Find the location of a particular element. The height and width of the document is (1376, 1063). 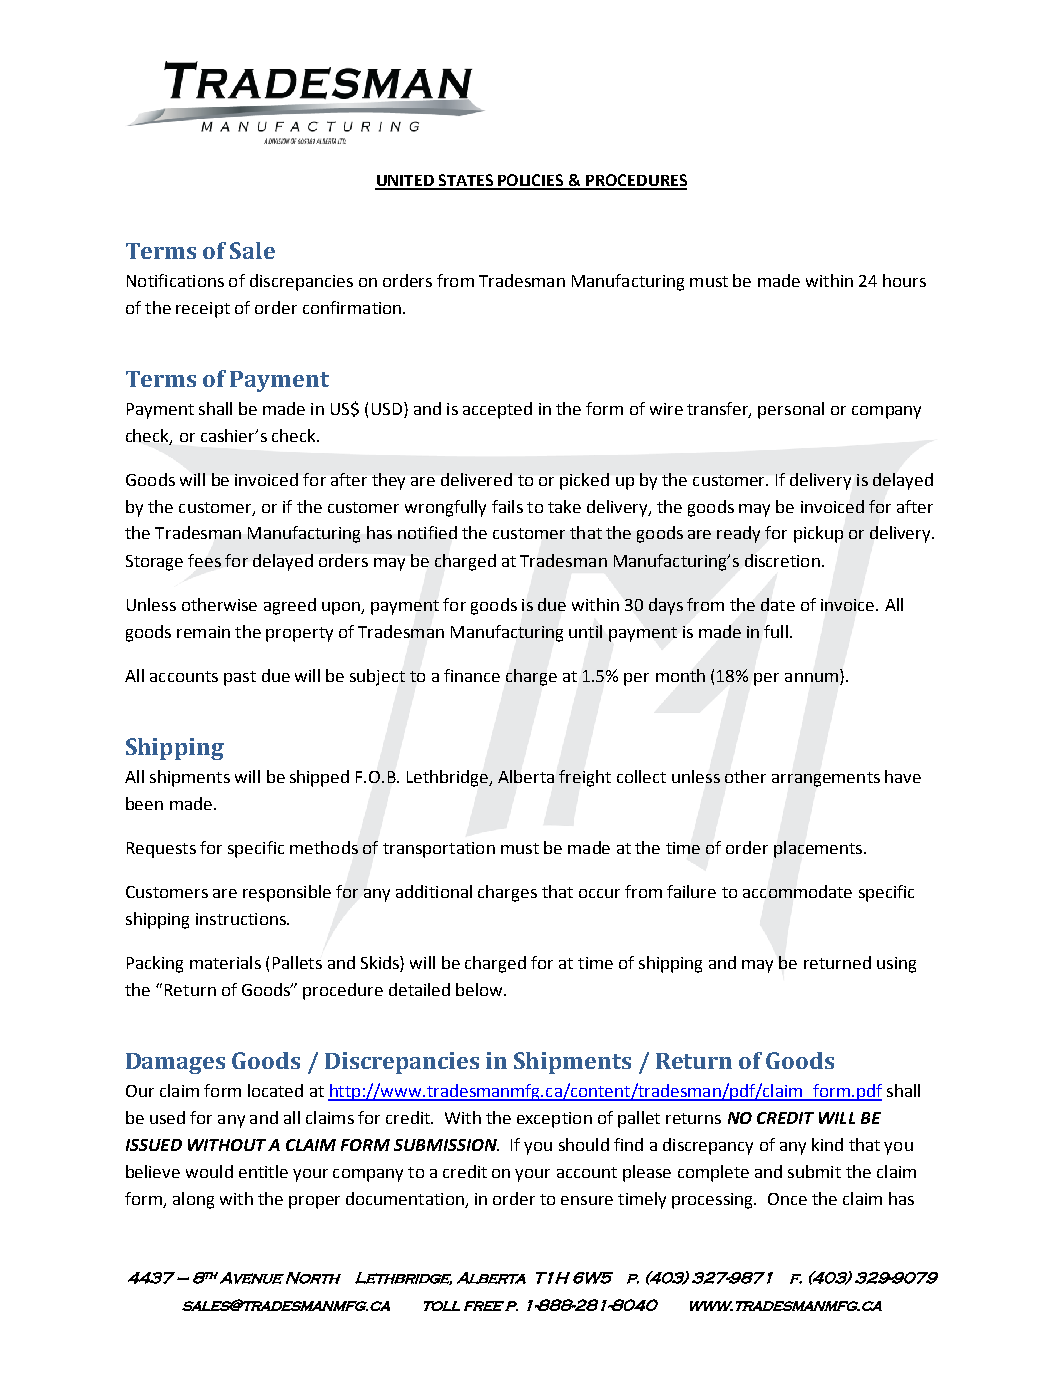

submit is located at coordinates (814, 1171).
